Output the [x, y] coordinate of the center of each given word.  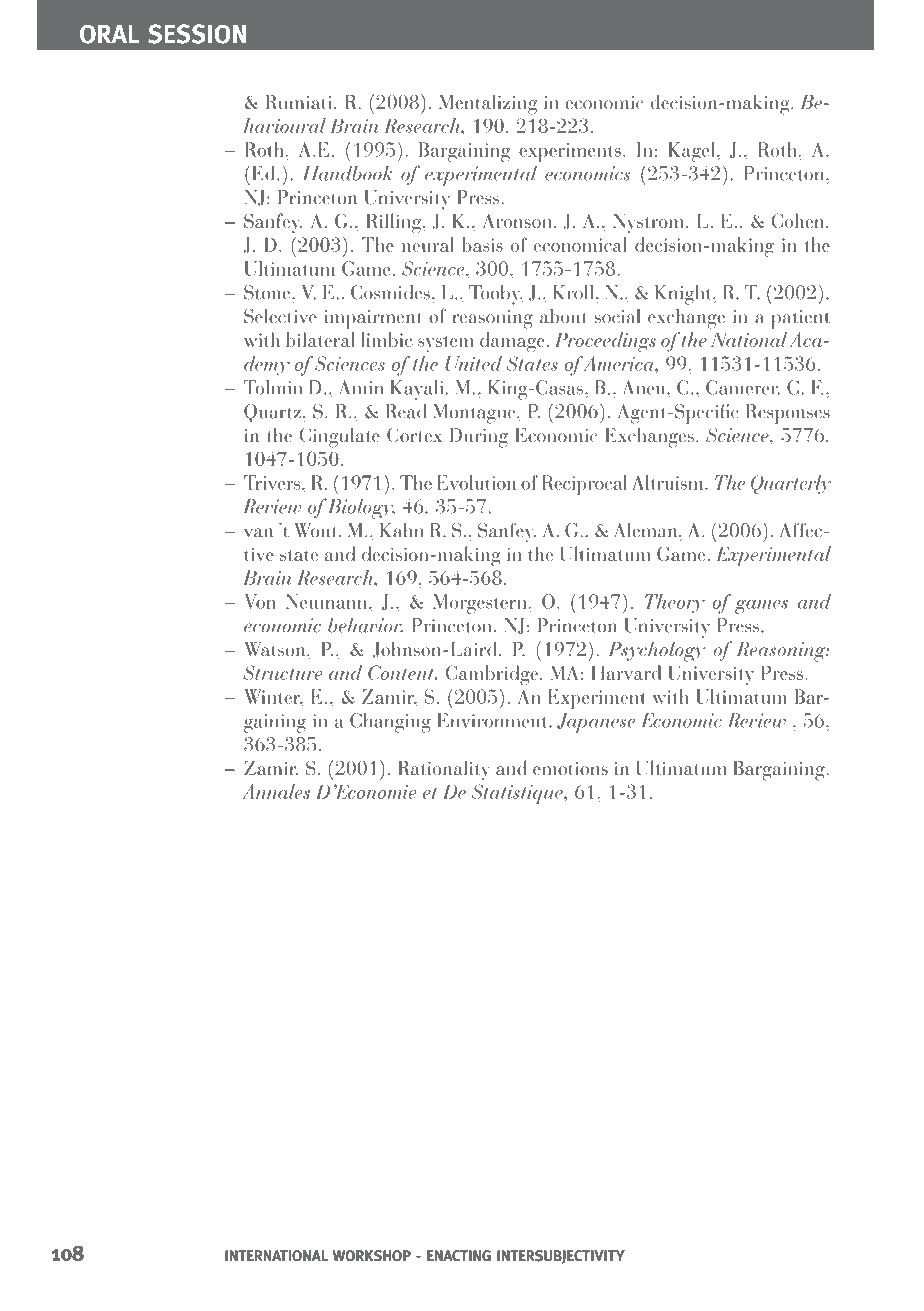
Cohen [799, 220]
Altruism [669, 482]
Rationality [444, 770]
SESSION [197, 34]
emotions [570, 768]
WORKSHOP [371, 1256]
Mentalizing [488, 104]
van [259, 533]
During [478, 438]
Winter [273, 697]
